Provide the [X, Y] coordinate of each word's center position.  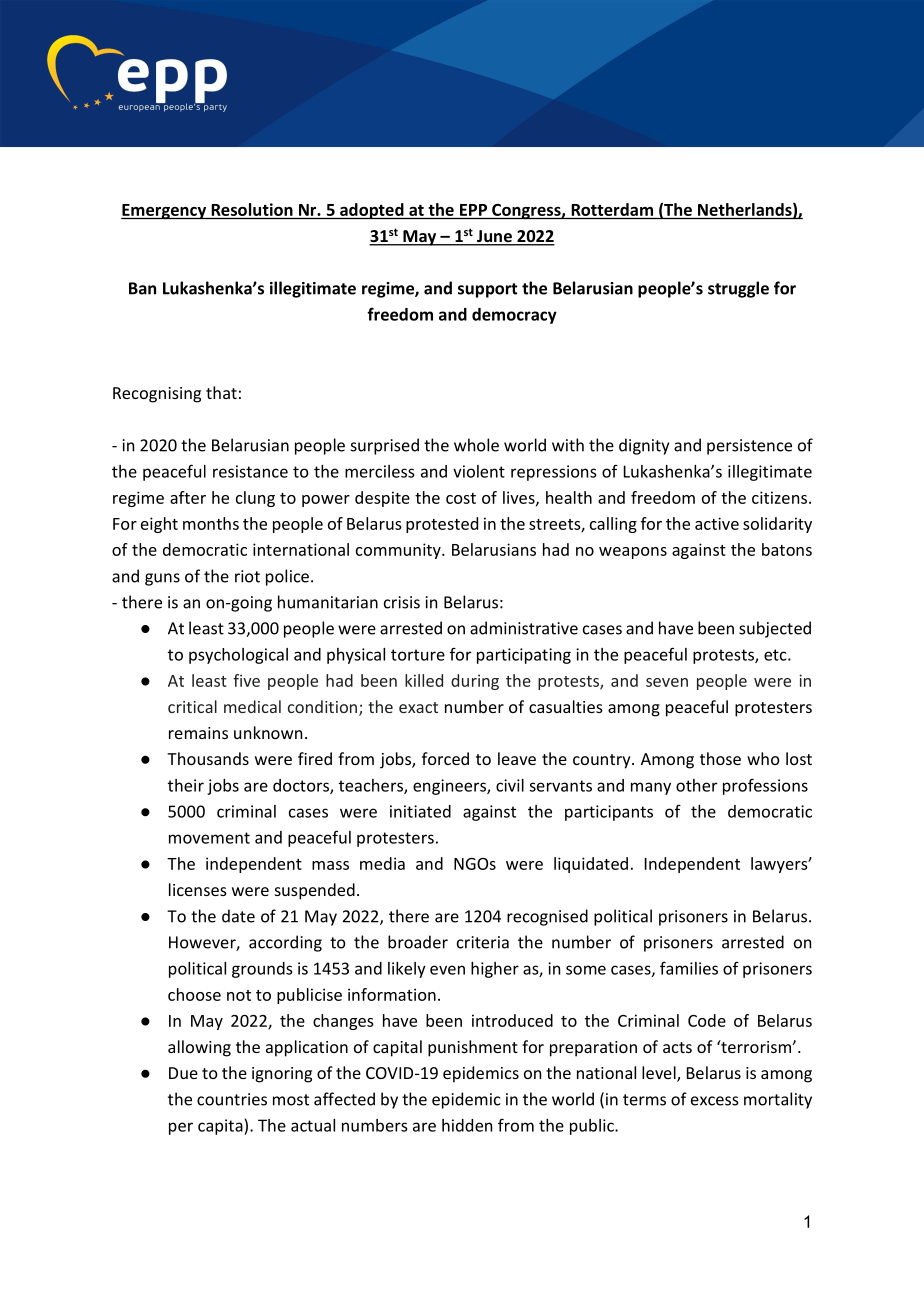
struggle [738, 289]
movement [209, 838]
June [494, 237]
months [211, 523]
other [696, 785]
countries [232, 1099]
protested [442, 525]
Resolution [252, 209]
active [717, 523]
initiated [420, 811]
